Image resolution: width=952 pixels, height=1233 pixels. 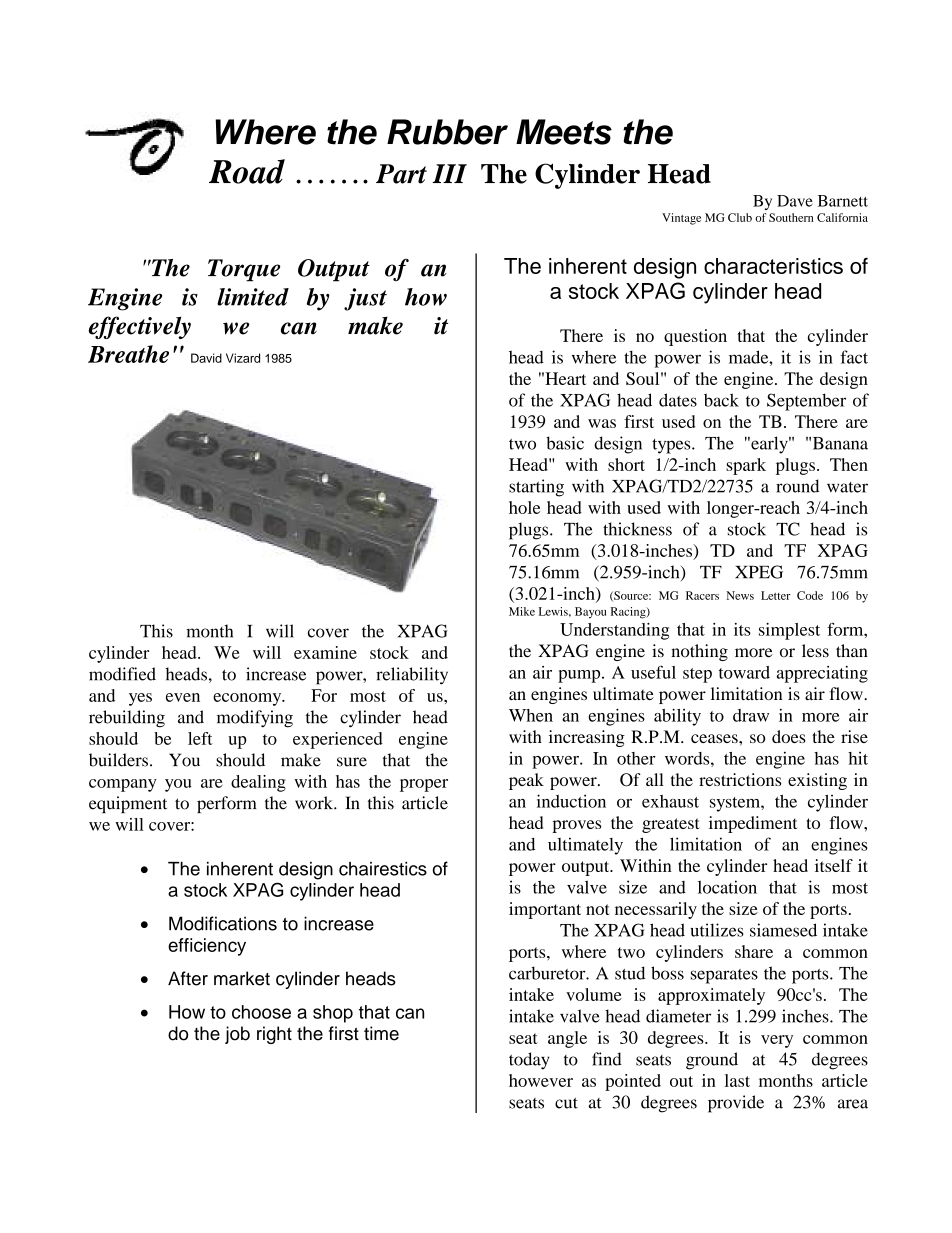 I want to click on modified, so click(x=122, y=674).
